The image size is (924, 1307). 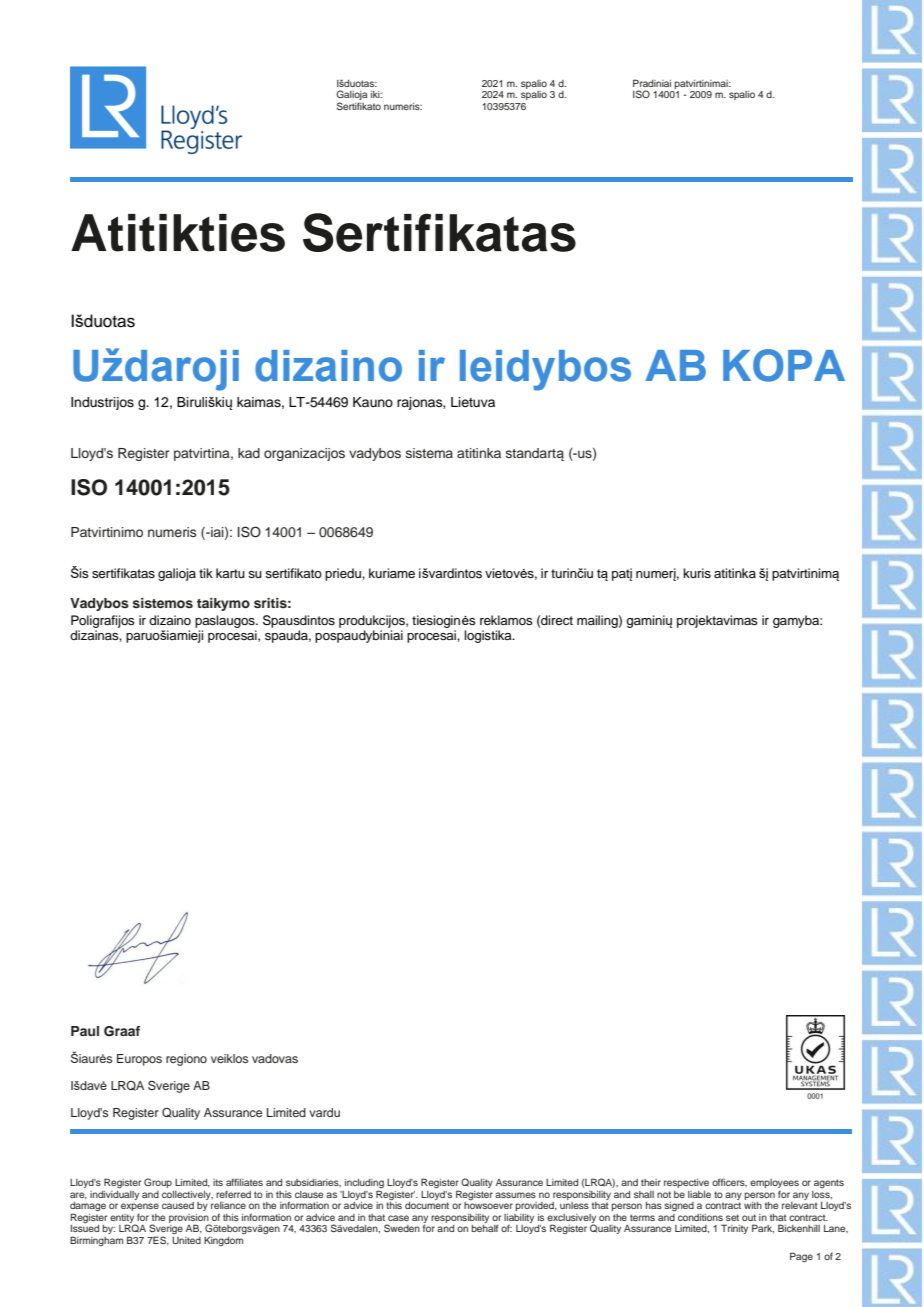 What do you see at coordinates (158, 1183) in the screenshot?
I see `Group` at bounding box center [158, 1183].
